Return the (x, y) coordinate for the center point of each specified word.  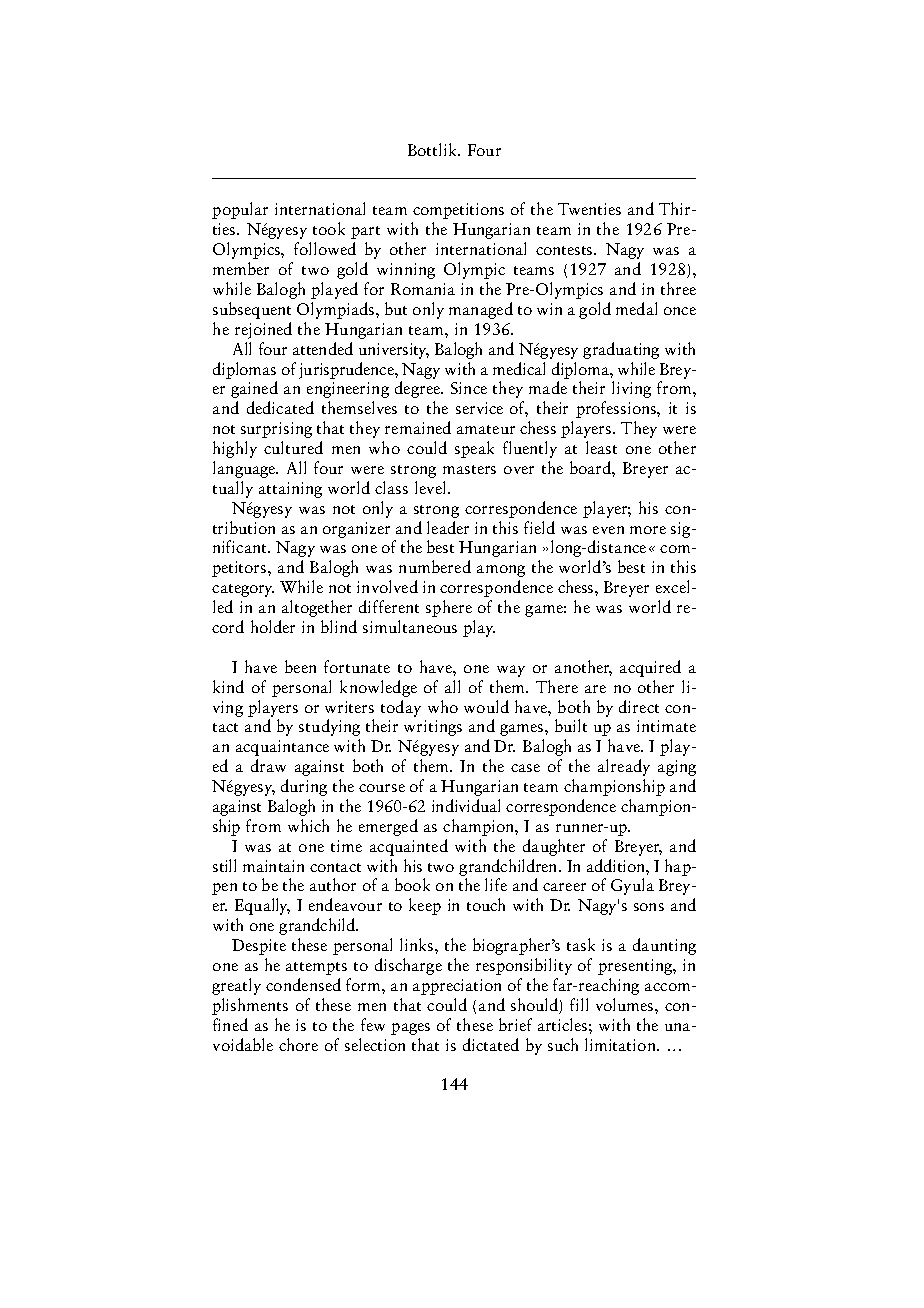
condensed (303, 984)
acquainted (409, 847)
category (243, 590)
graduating (621, 350)
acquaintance (282, 748)
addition (617, 865)
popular (240, 210)
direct (639, 706)
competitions (458, 211)
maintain (273, 866)
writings (433, 728)
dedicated (280, 407)
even (608, 530)
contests (565, 250)
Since (469, 388)
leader (448, 527)
